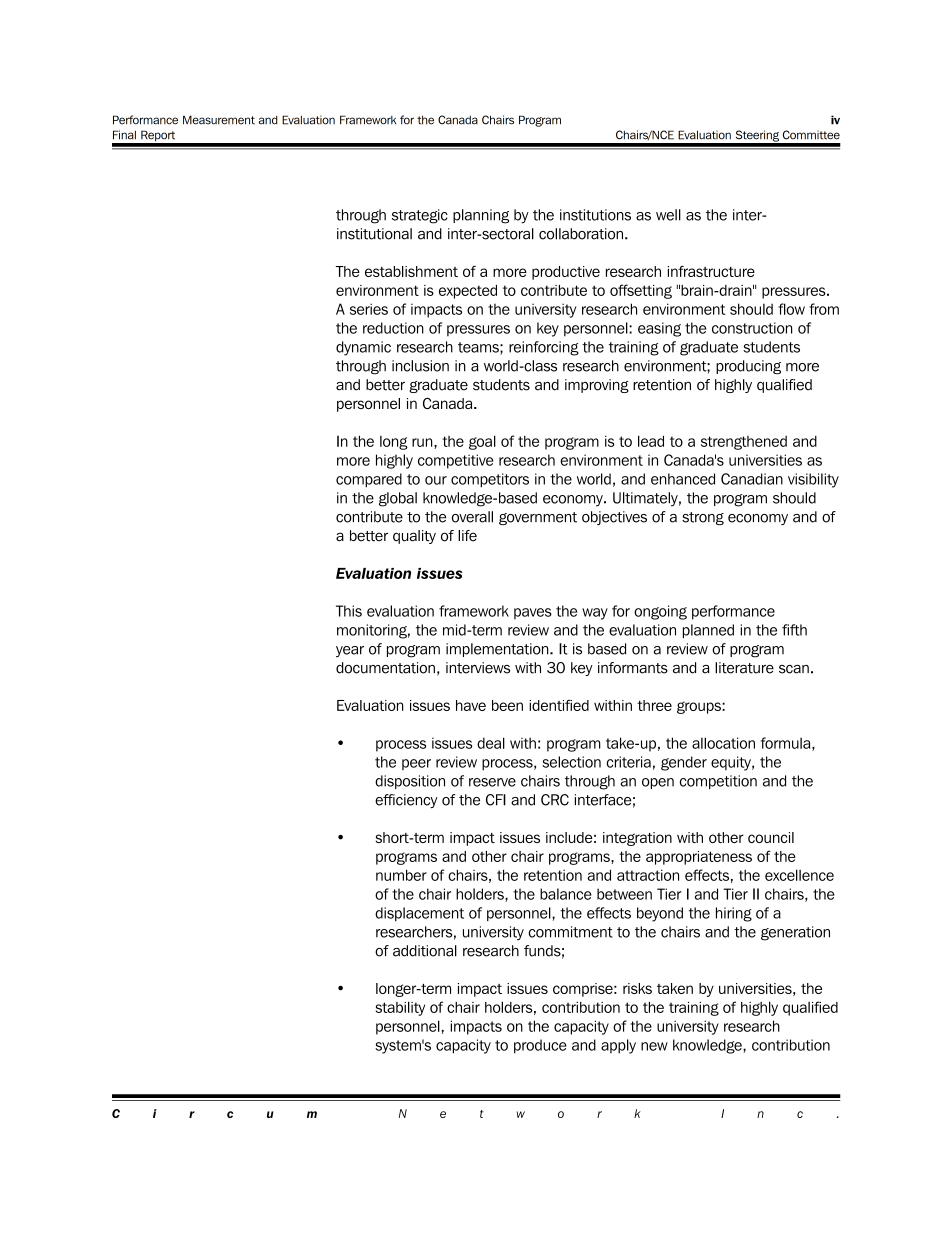 This screenshot has height=1233, width=952. I want to click on compared, so click(369, 480).
